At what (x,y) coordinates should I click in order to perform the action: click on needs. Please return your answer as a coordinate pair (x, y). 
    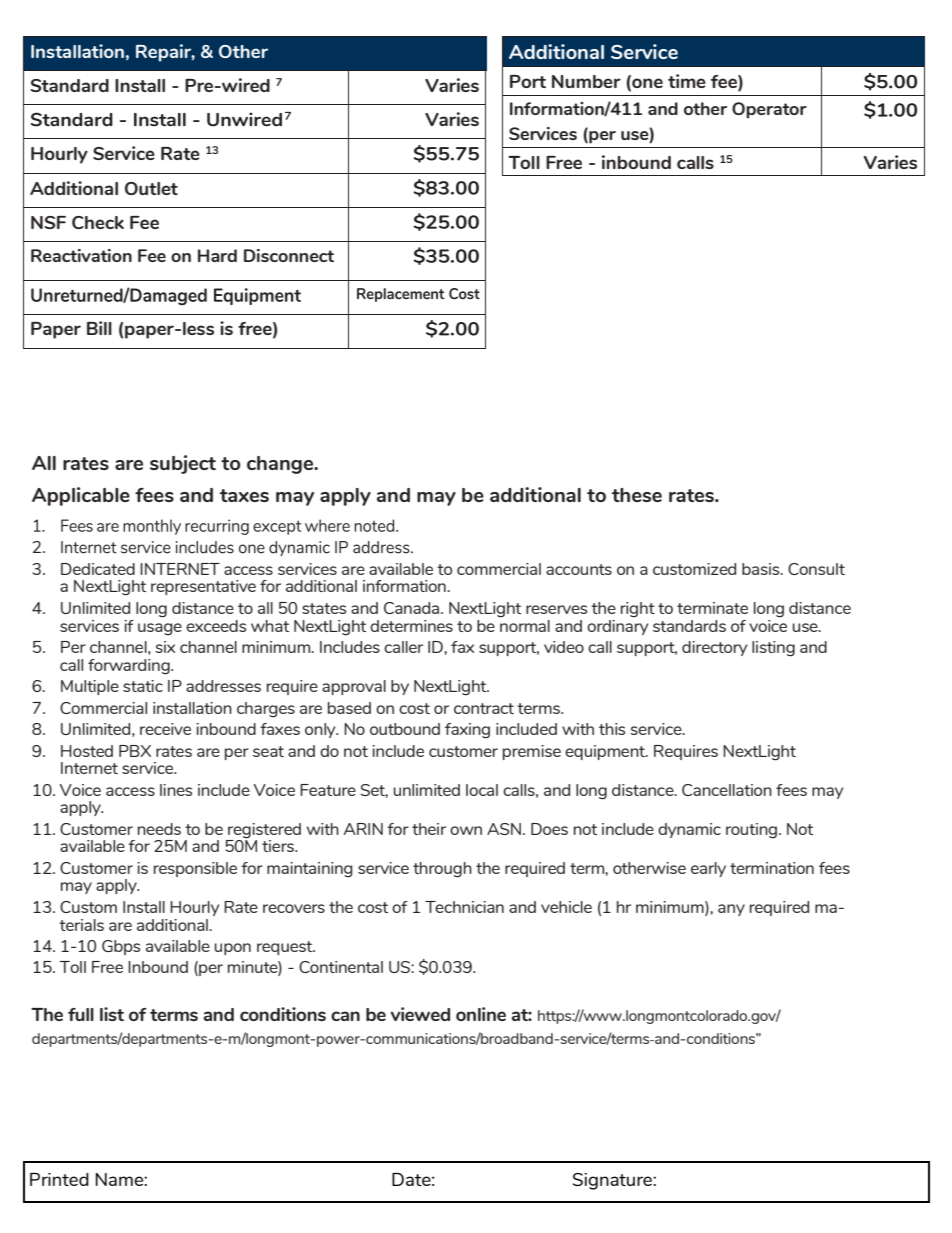
    Looking at the image, I should click on (159, 829).
